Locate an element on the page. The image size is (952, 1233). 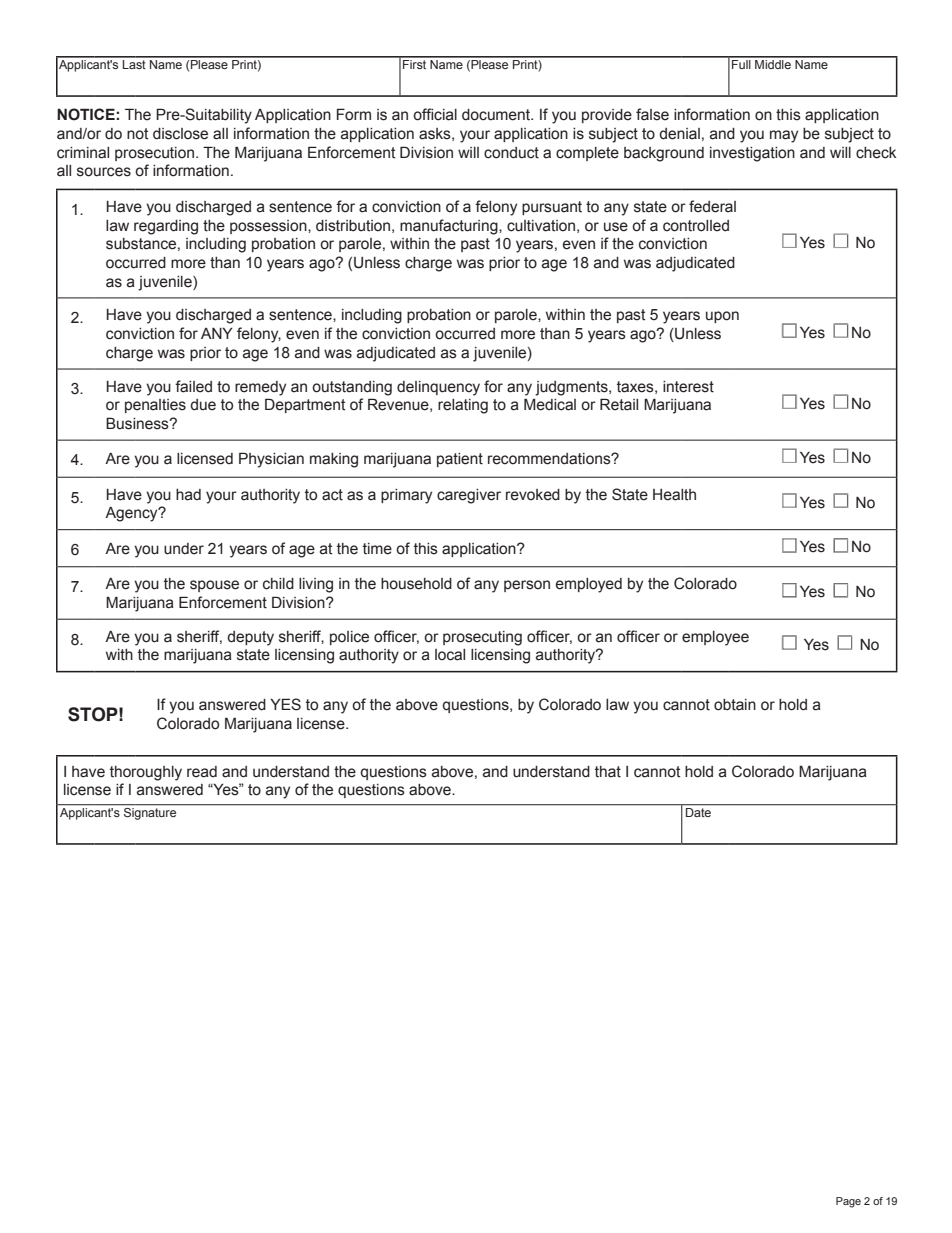
may is located at coordinates (784, 136).
